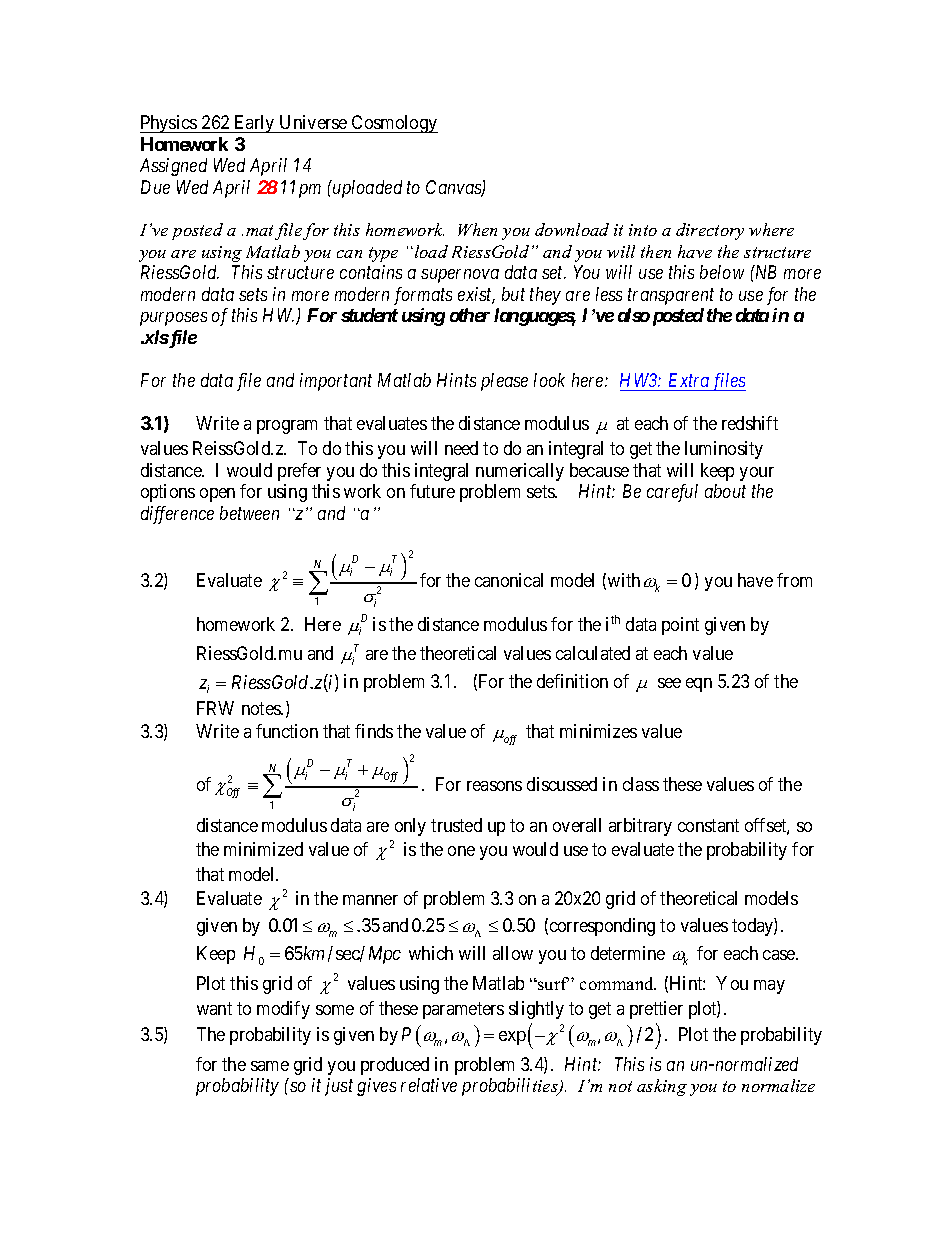 This page has width=952, height=1233. What do you see at coordinates (394, 124) in the page?
I see `Cosmology` at bounding box center [394, 124].
